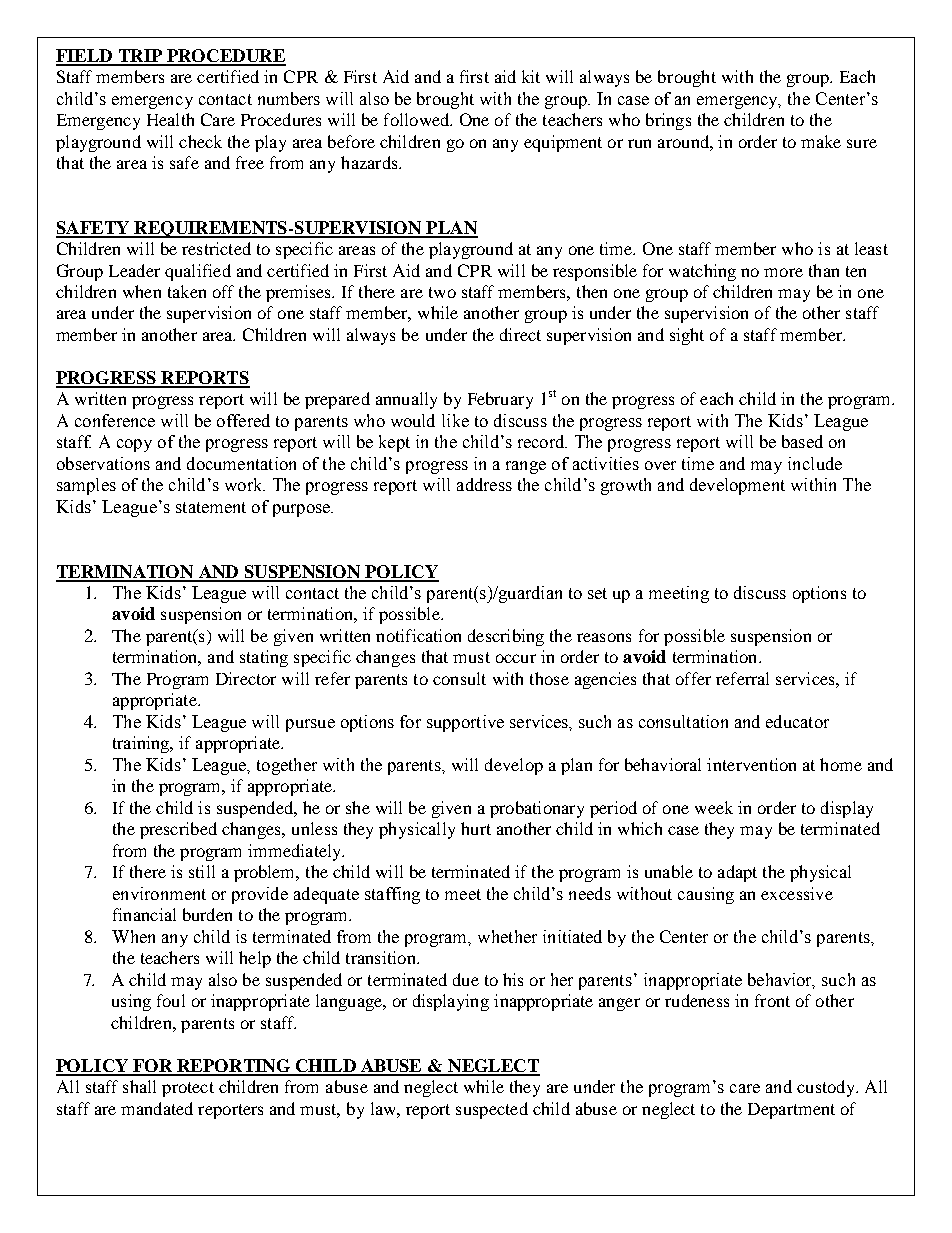 This image has height=1233, width=952. Describe the element at coordinates (597, 593) in the image. I see `set` at that location.
